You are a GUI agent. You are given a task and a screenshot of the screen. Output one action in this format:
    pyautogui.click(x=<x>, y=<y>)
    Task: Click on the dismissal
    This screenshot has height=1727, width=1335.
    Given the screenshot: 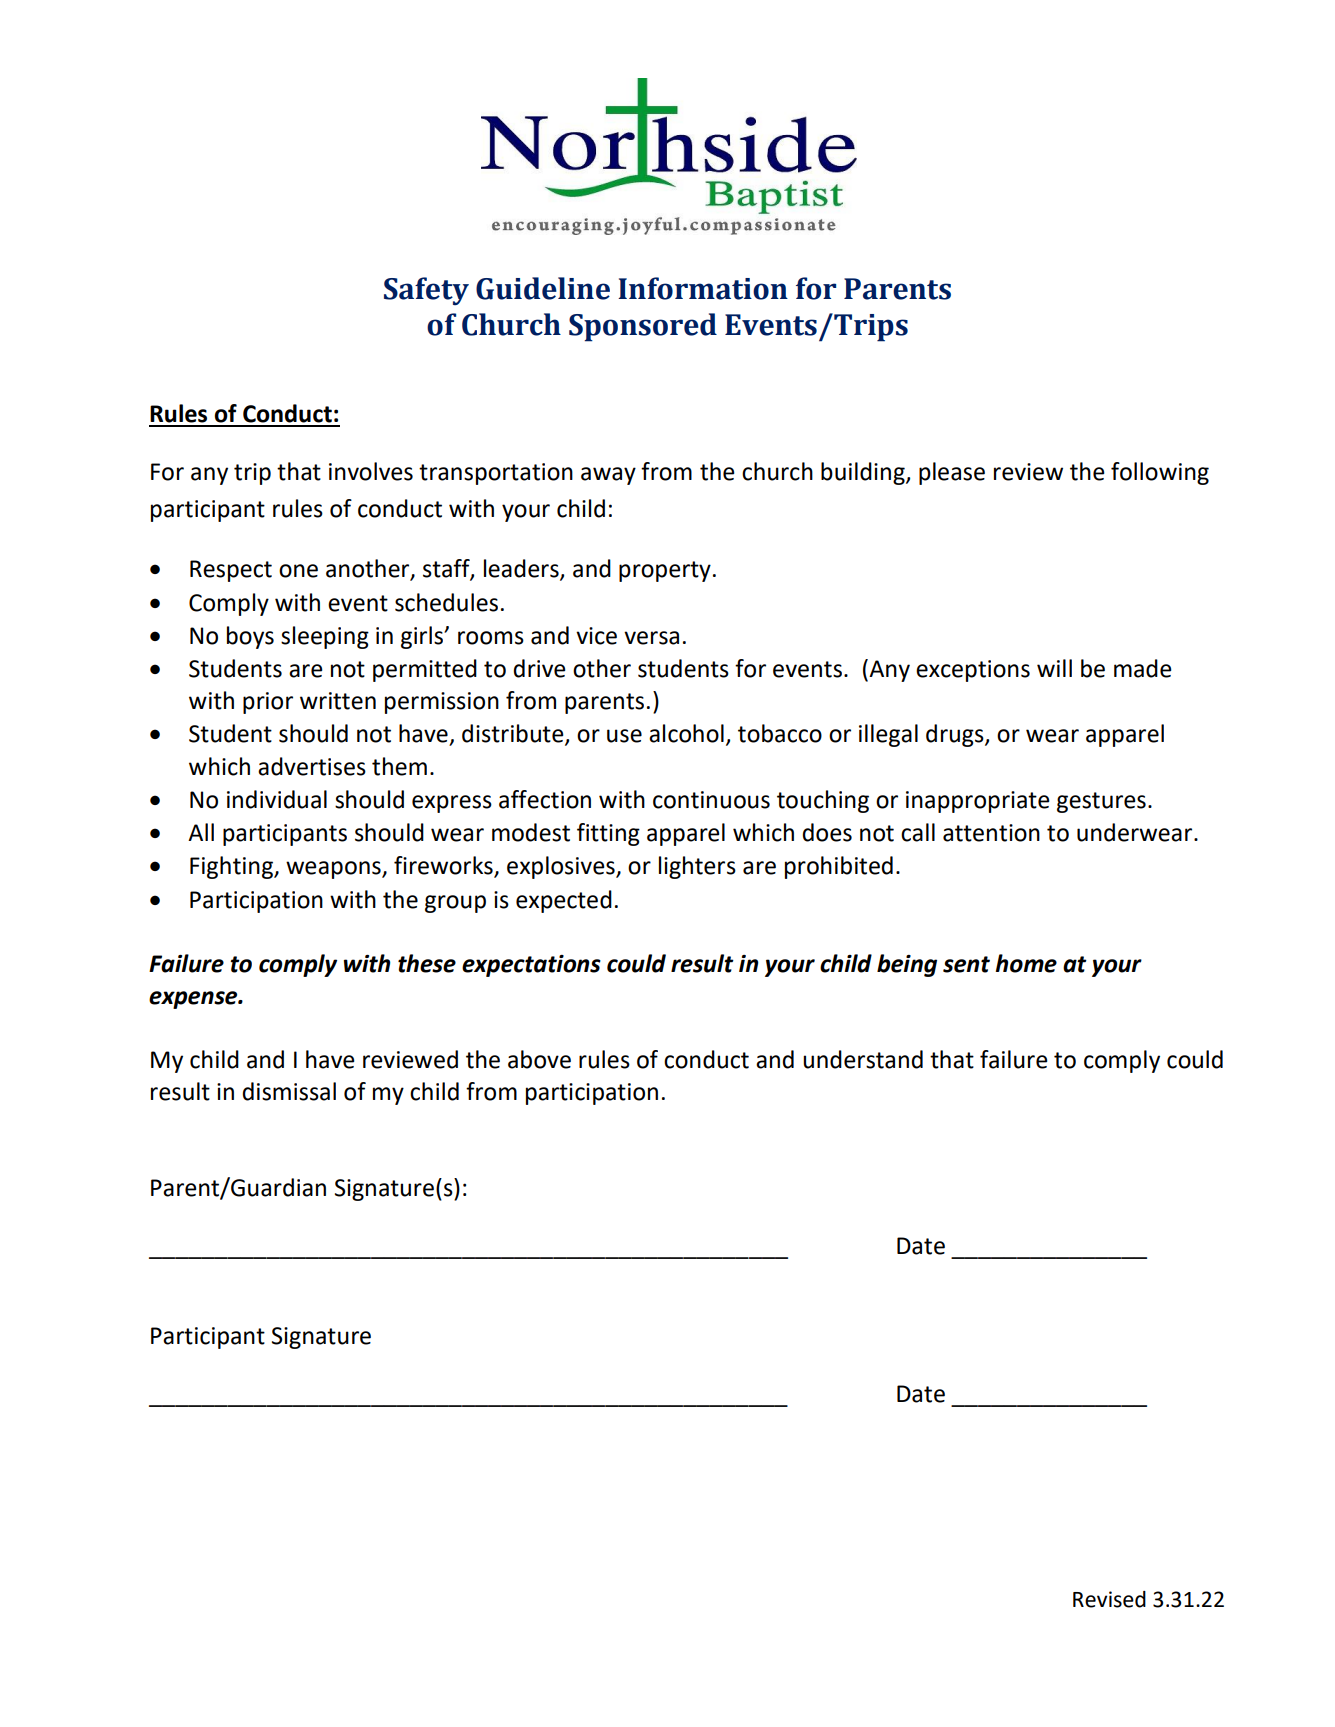 What is the action you would take?
    pyautogui.click(x=289, y=1091)
